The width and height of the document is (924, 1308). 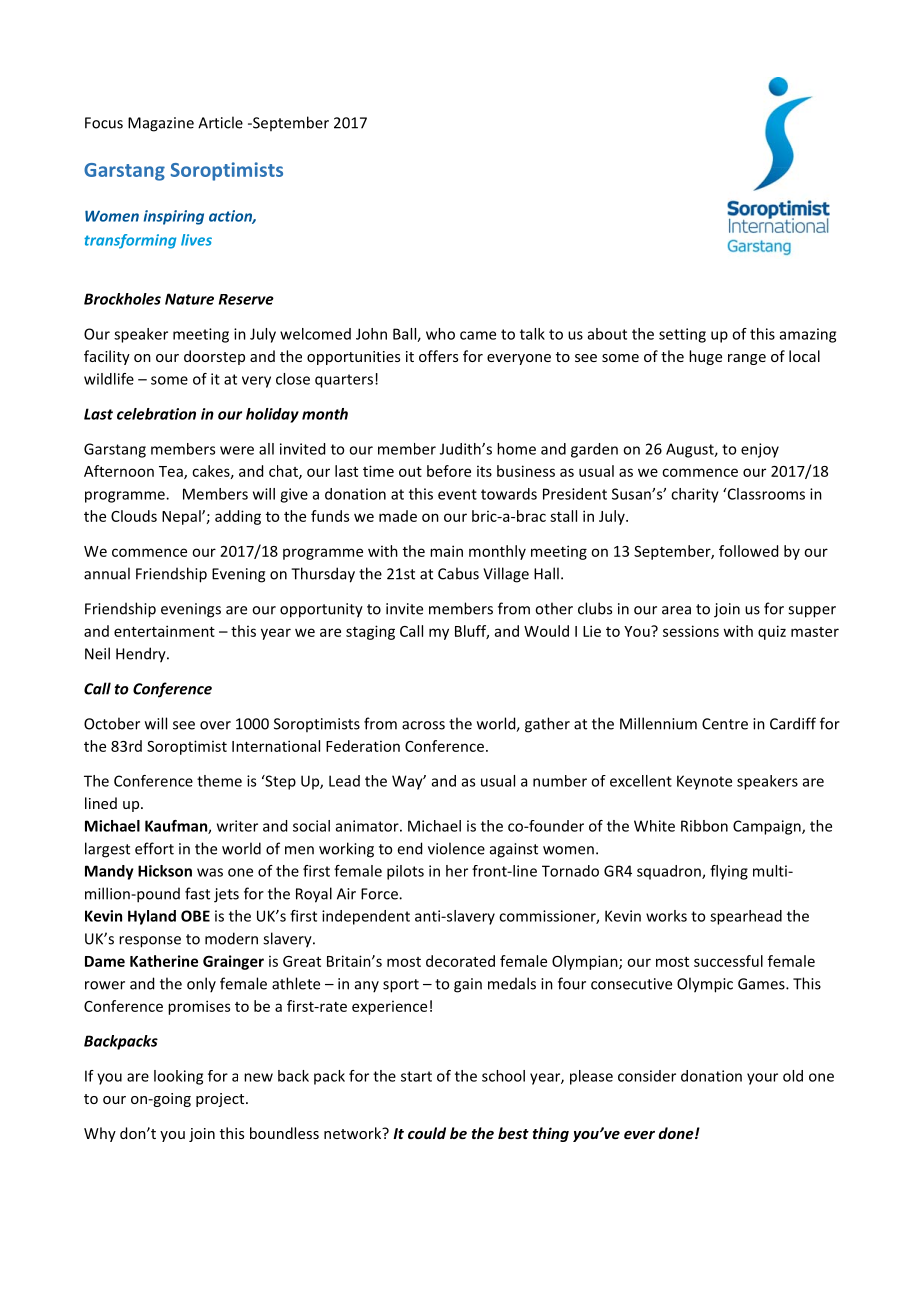 What do you see at coordinates (704, 782) in the document?
I see `Keynote` at bounding box center [704, 782].
